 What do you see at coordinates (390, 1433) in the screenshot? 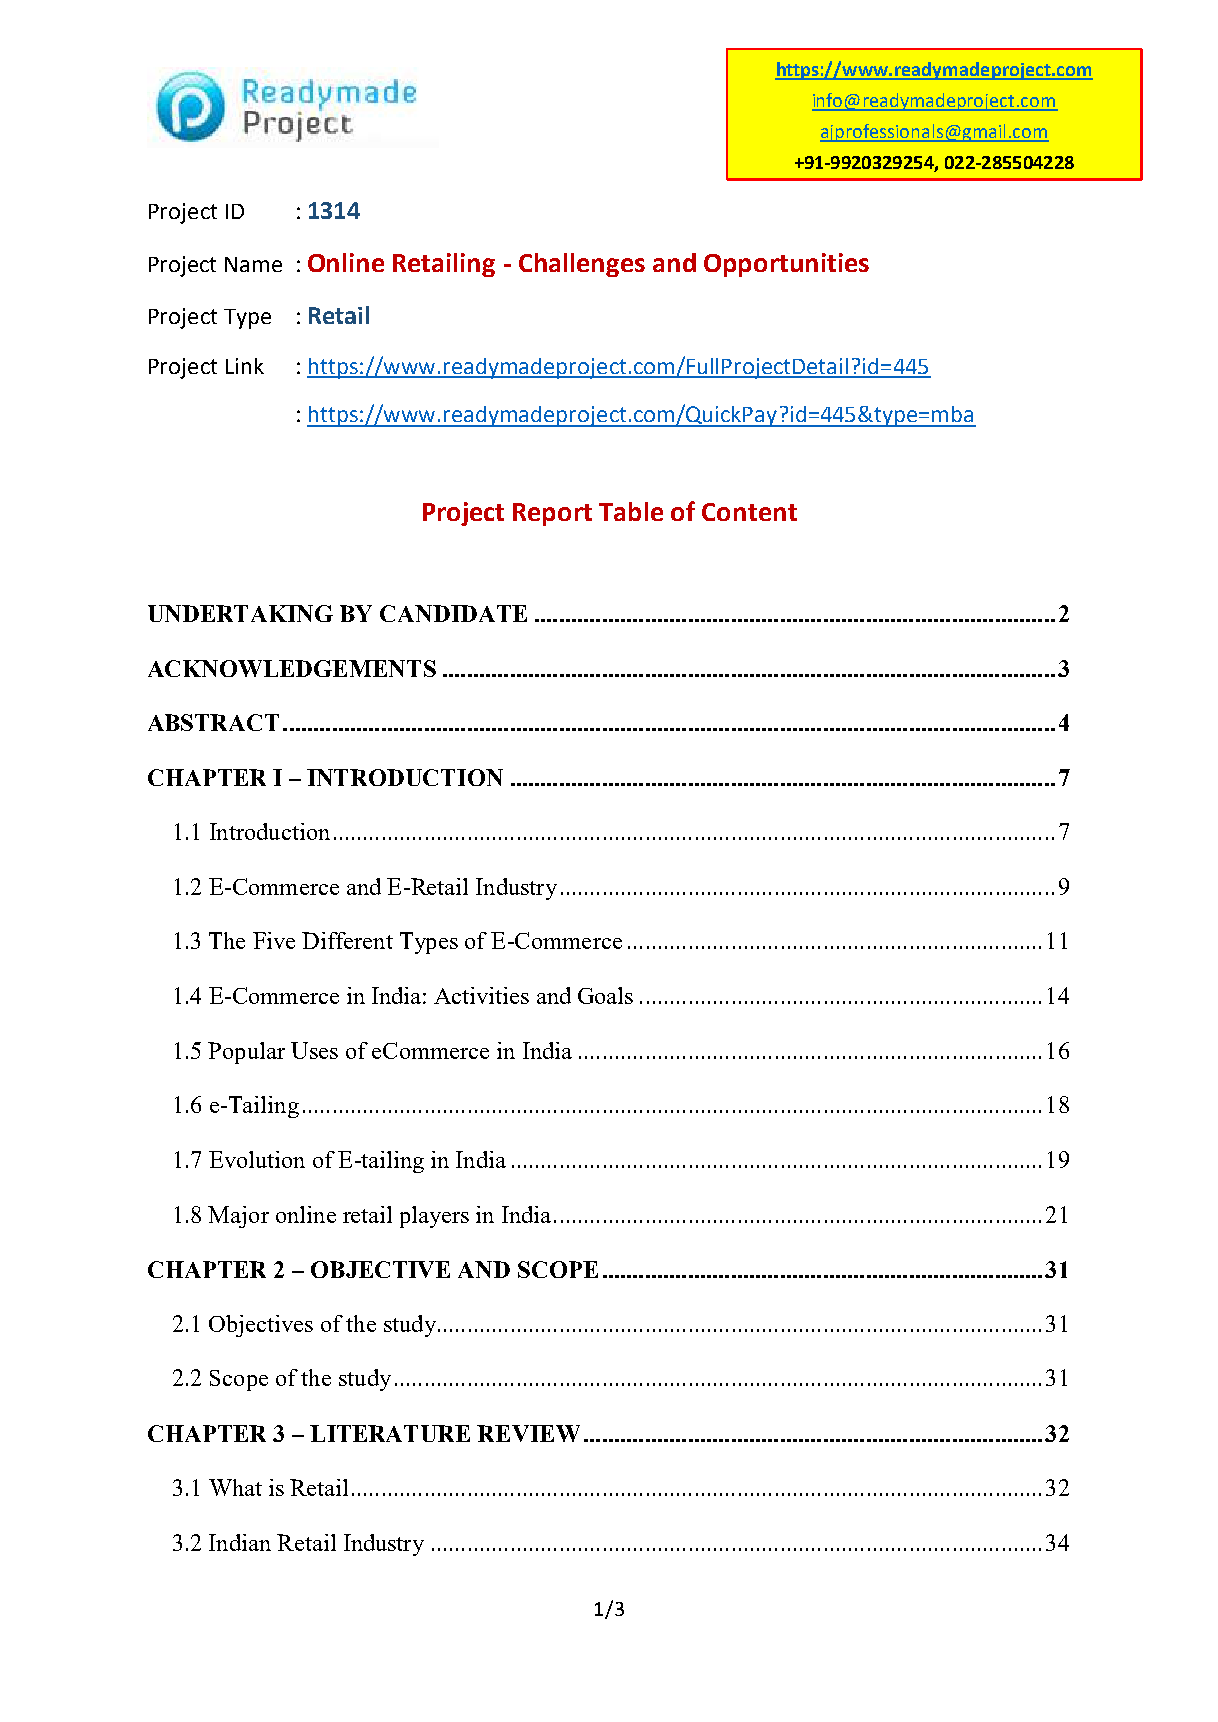
I see `LITERATURE` at bounding box center [390, 1433].
